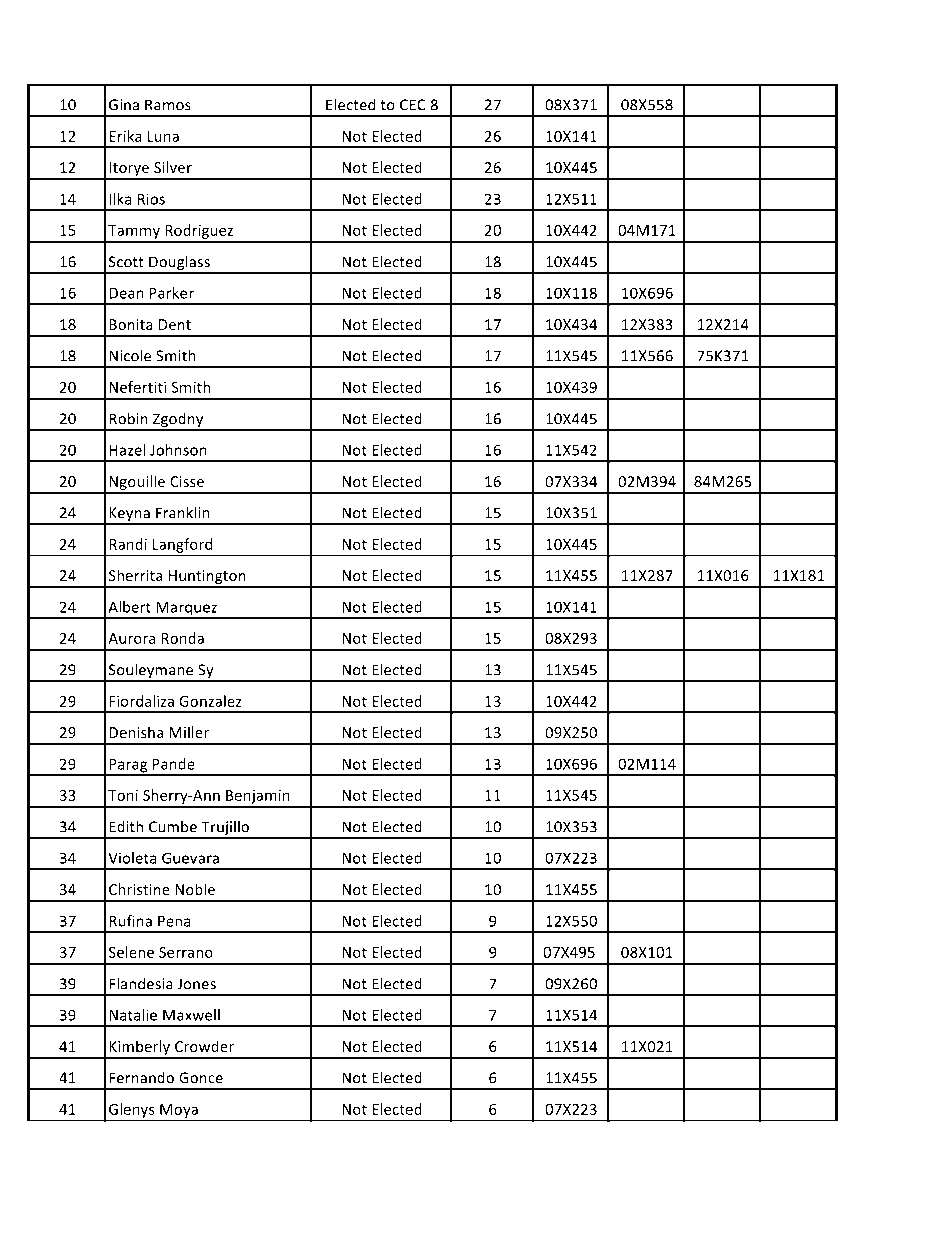 The image size is (952, 1233). I want to click on Huntington, so click(207, 578).
